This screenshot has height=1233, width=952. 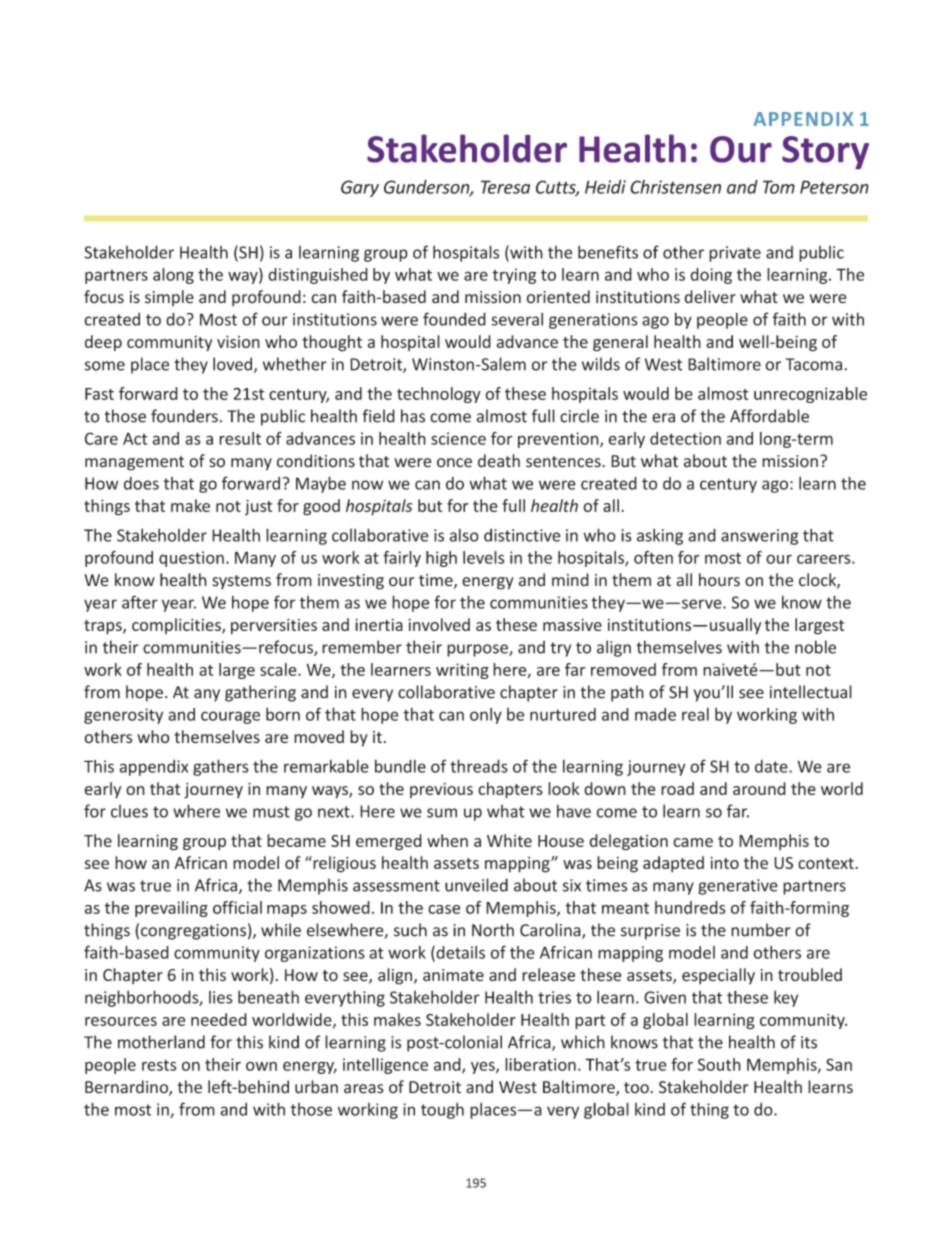 I want to click on Tom, so click(x=779, y=187).
